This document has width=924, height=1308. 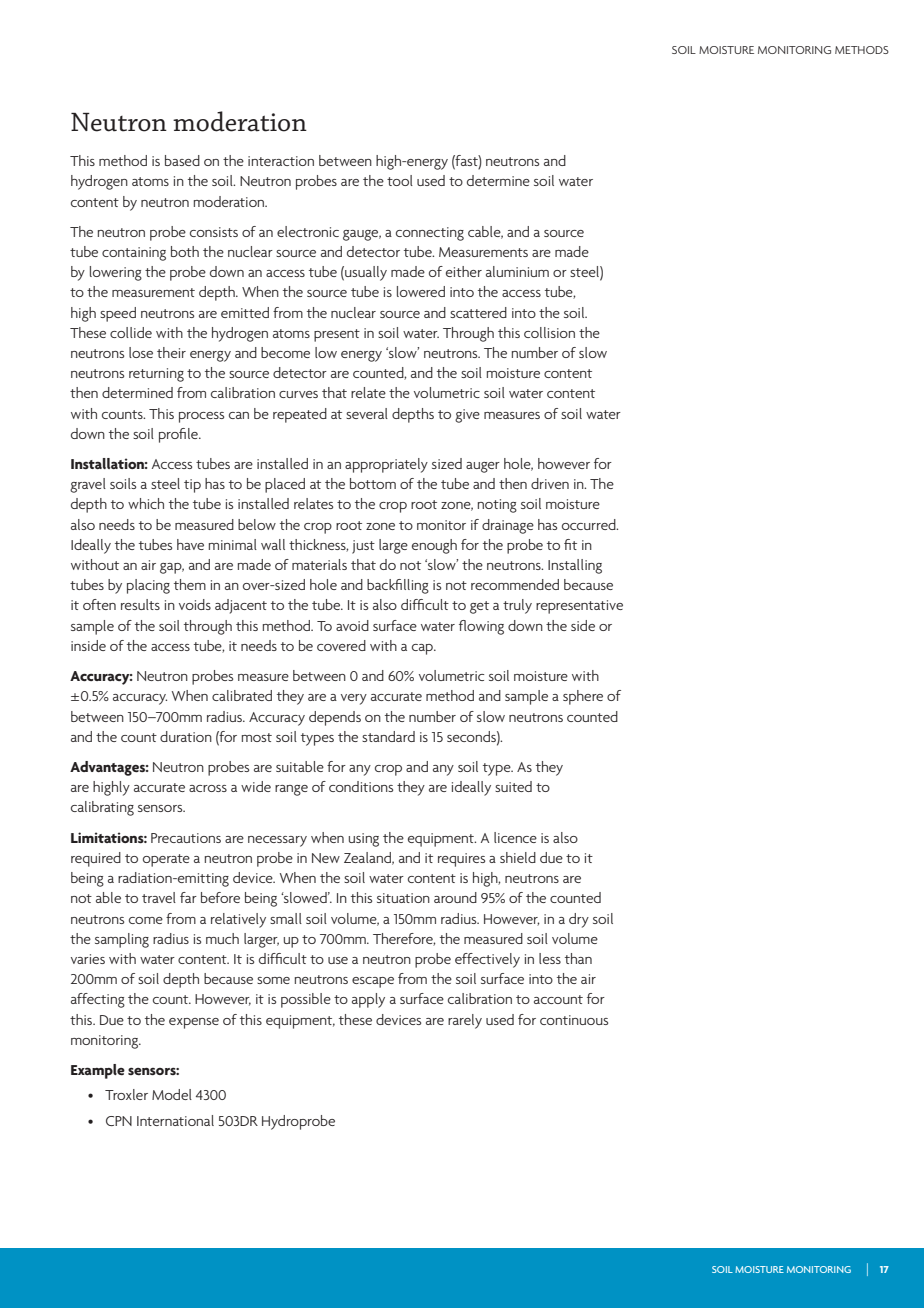 I want to click on based, so click(x=182, y=160).
